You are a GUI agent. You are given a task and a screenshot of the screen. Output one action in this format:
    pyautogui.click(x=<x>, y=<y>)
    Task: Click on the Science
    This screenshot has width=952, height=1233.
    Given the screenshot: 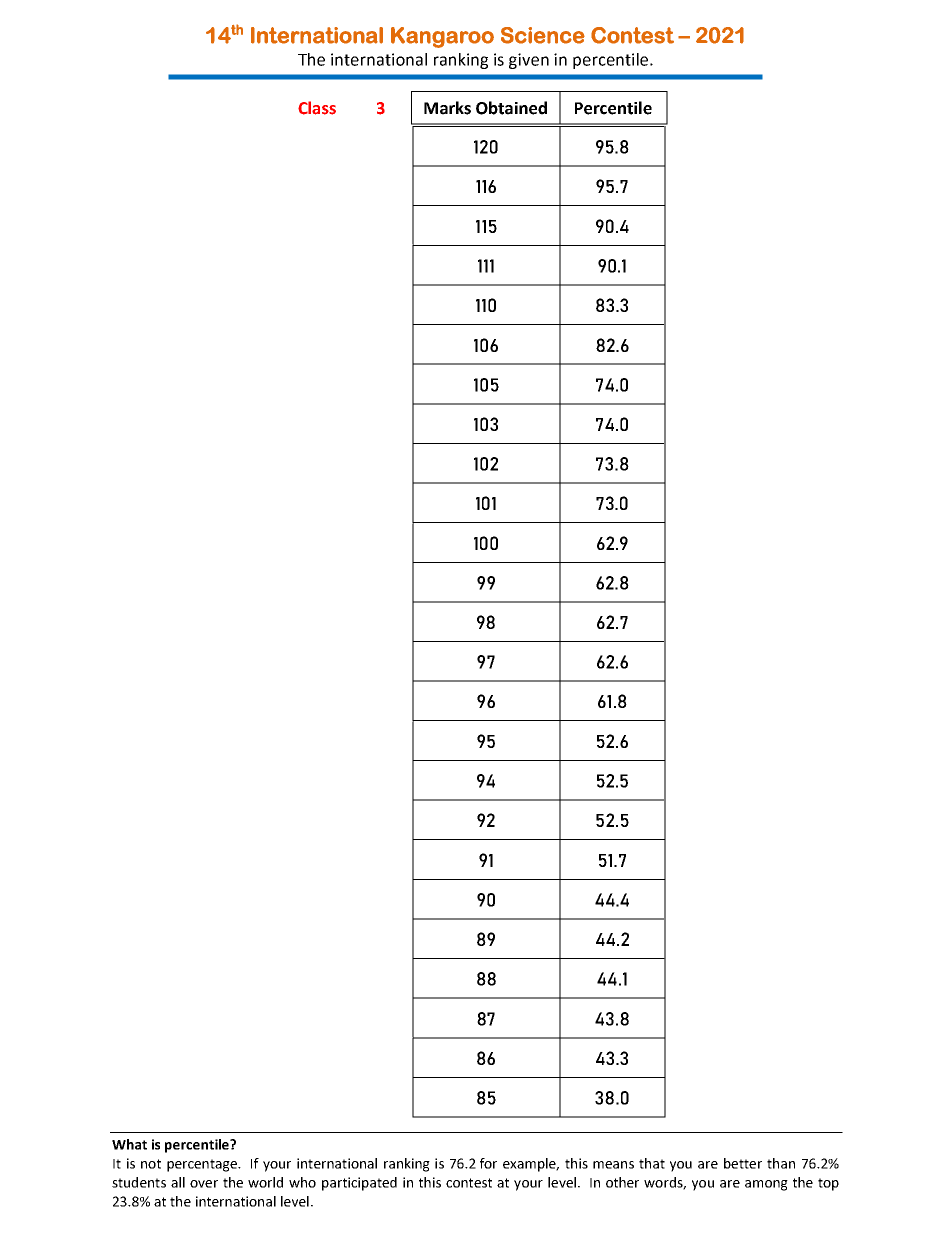 What is the action you would take?
    pyautogui.click(x=543, y=35)
